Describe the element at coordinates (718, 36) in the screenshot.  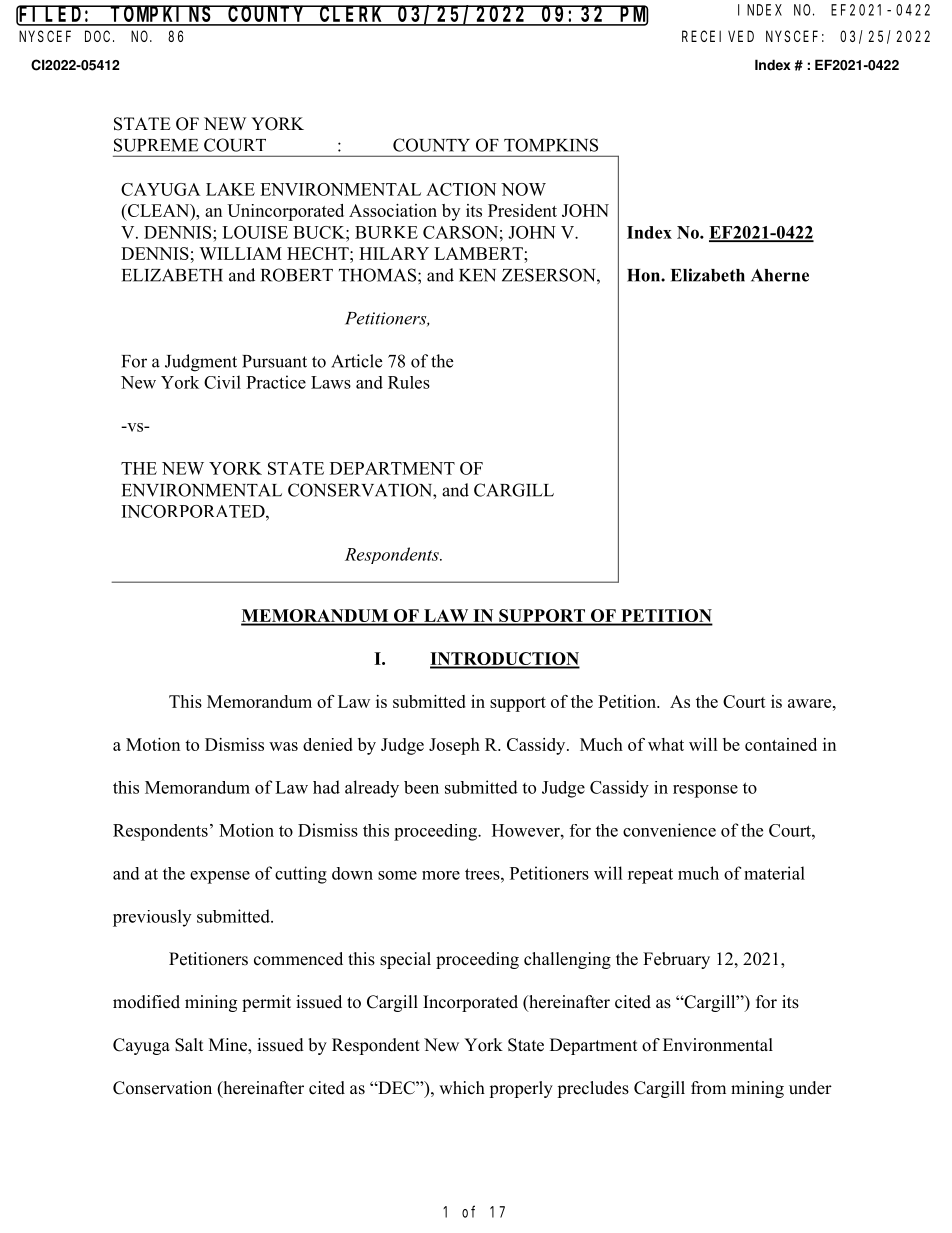
I see `RECEIVED` at that location.
